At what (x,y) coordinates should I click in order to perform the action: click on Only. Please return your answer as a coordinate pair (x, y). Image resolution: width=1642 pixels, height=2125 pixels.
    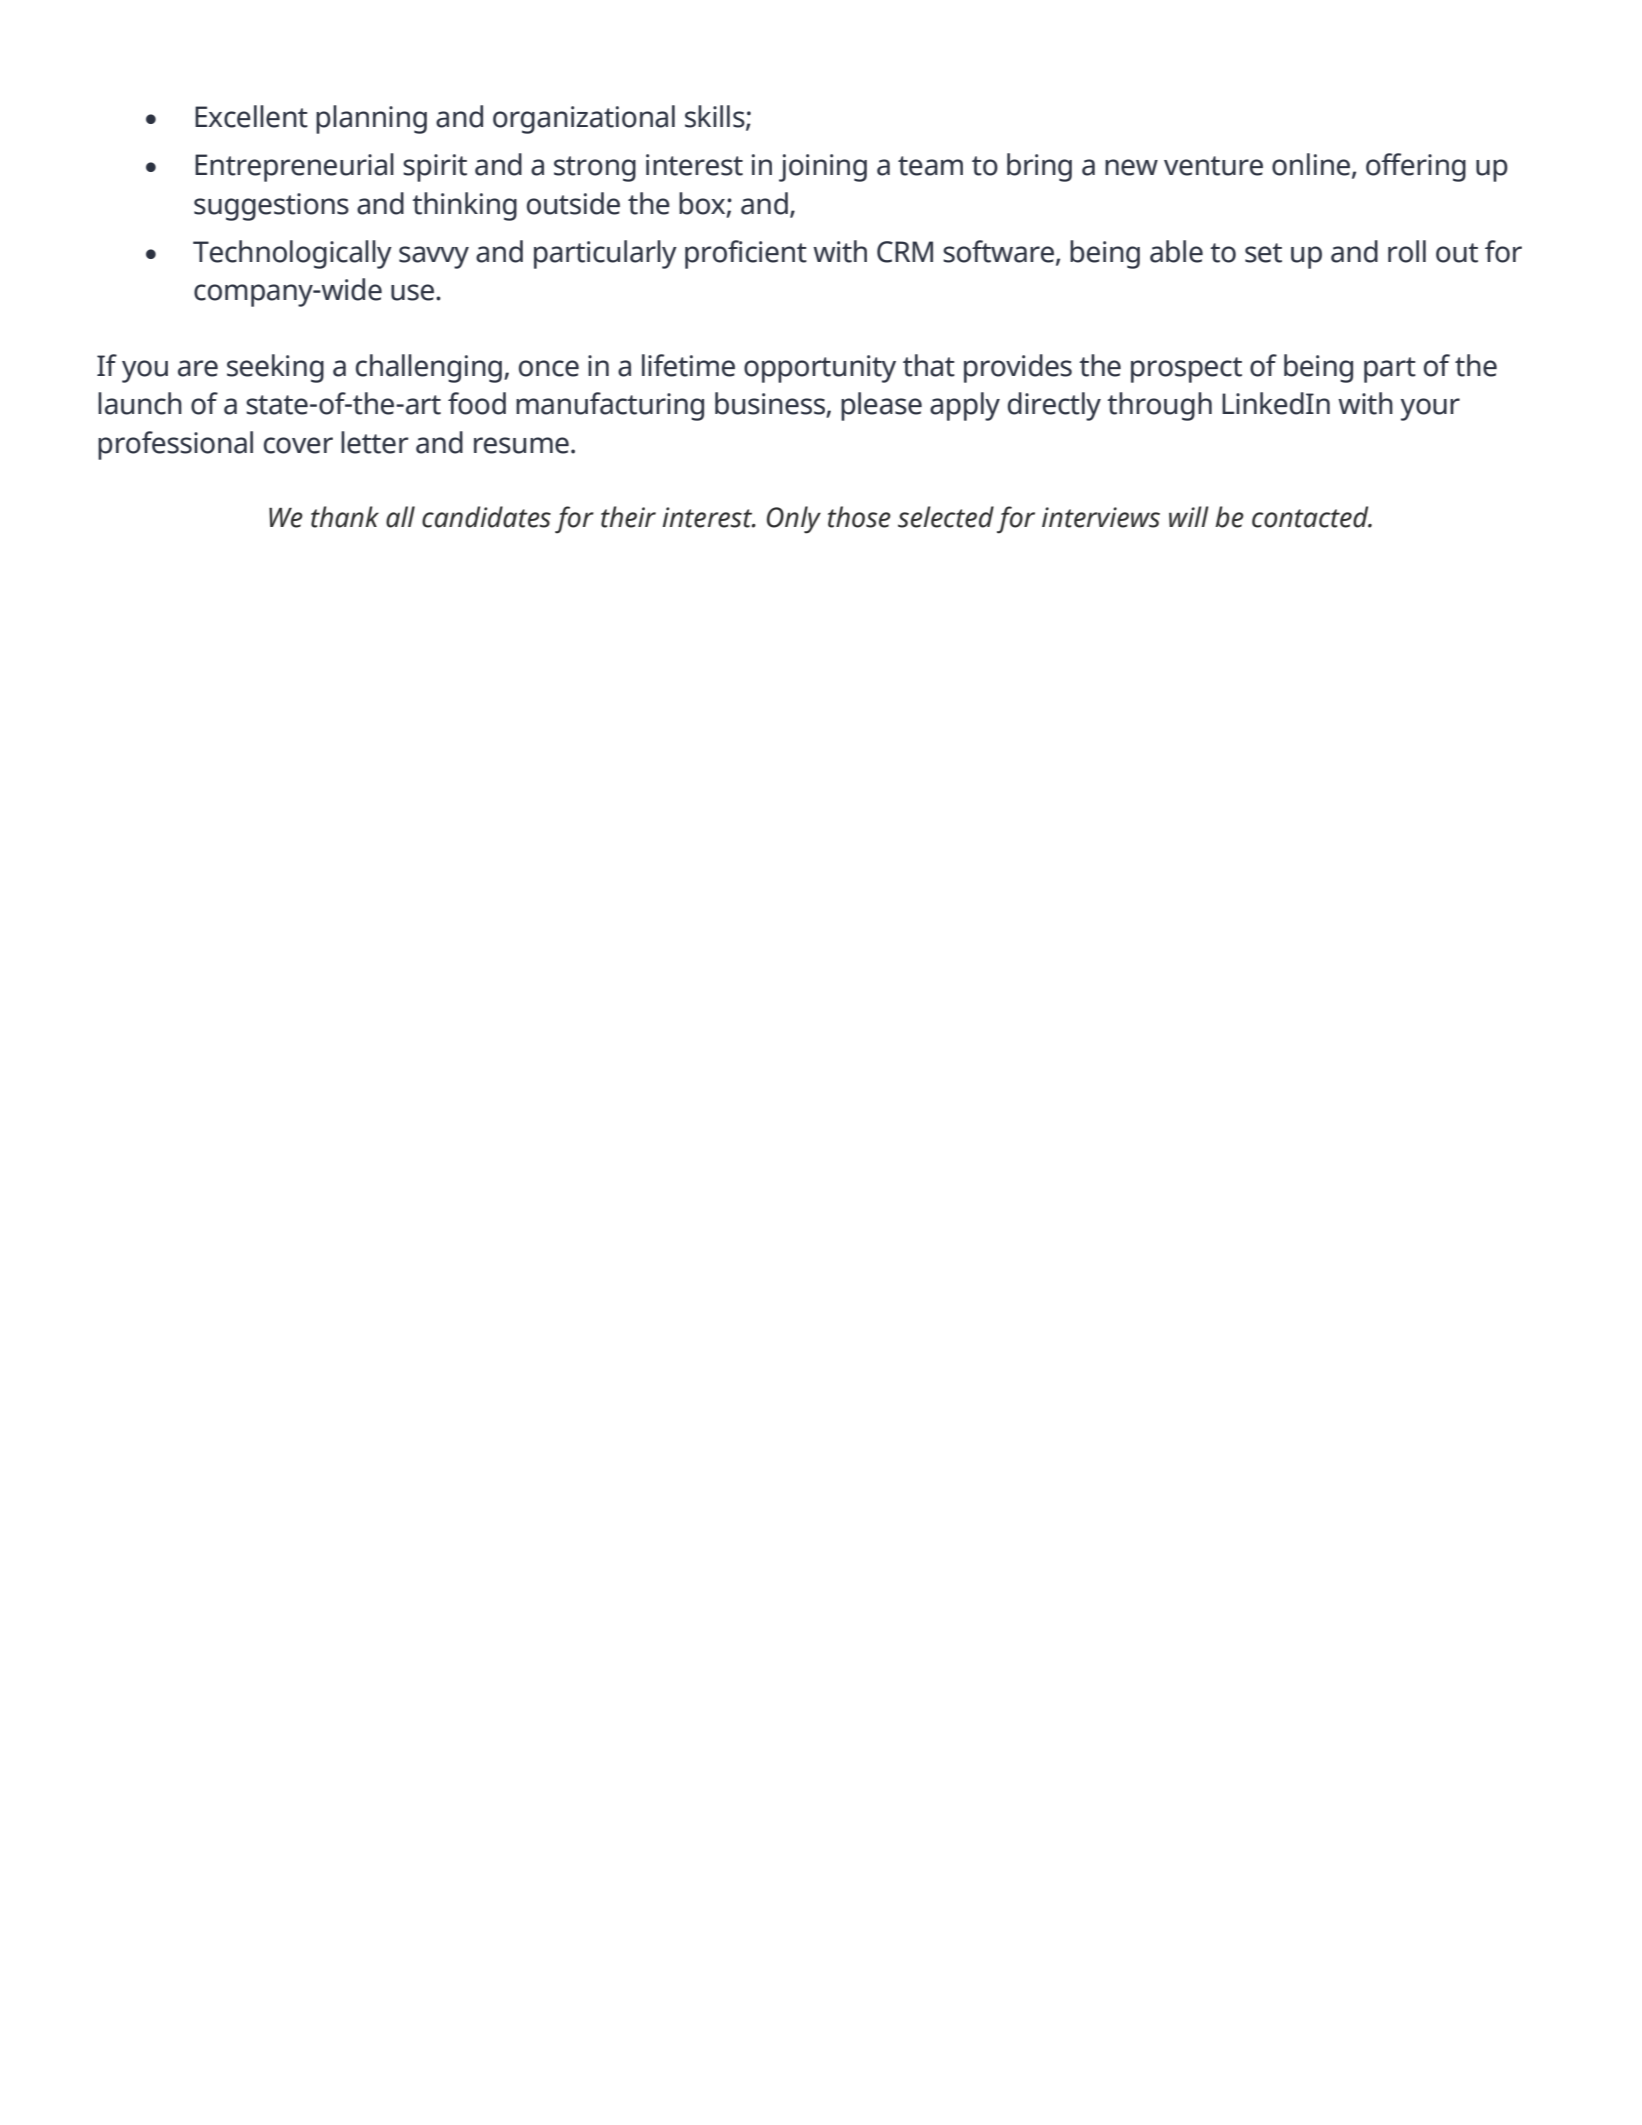
    Looking at the image, I should click on (794, 520).
